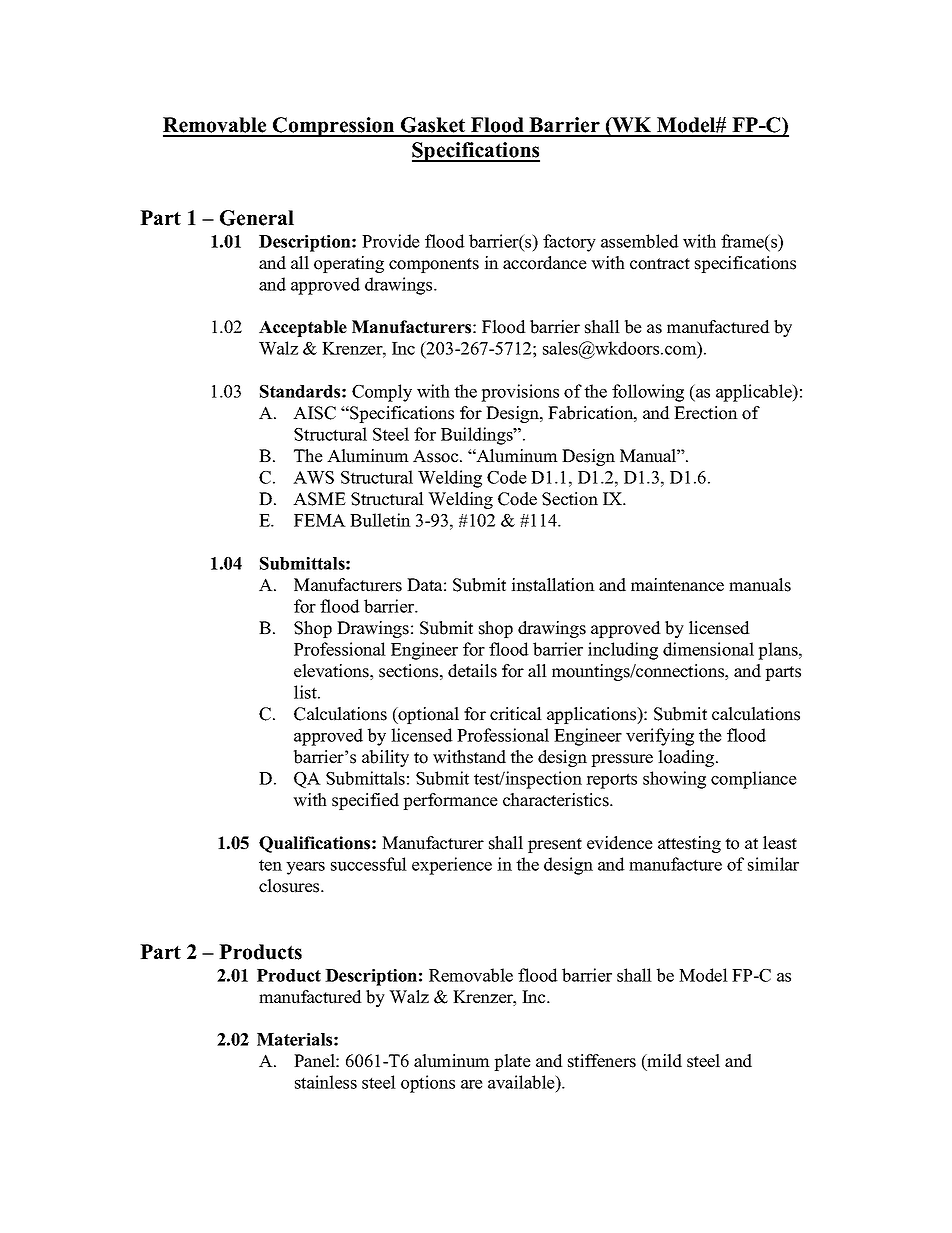 The width and height of the screenshot is (952, 1233). What do you see at coordinates (640, 241) in the screenshot?
I see `assembled` at bounding box center [640, 241].
